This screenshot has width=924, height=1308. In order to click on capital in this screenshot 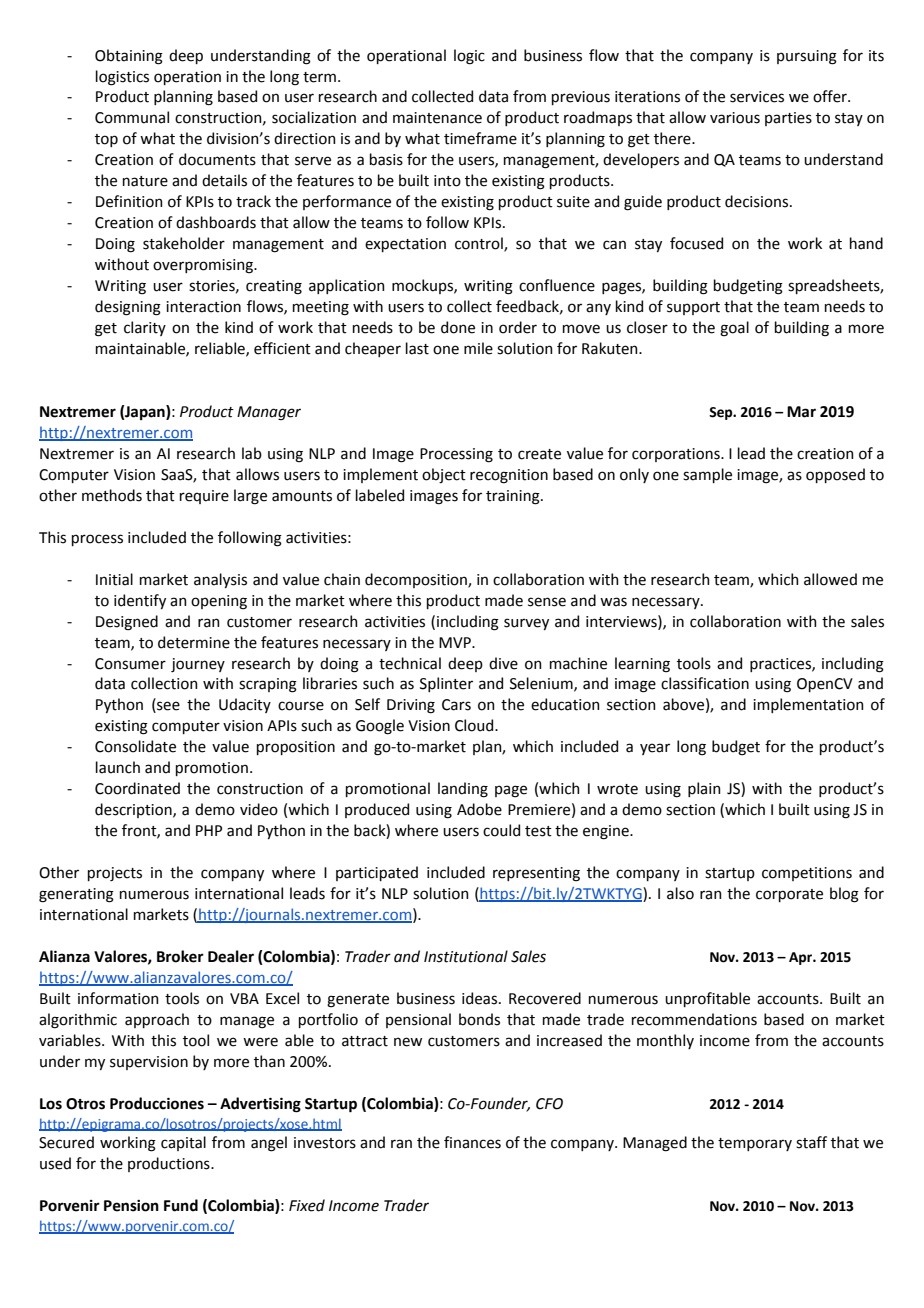, I will do `click(183, 1143)`.
